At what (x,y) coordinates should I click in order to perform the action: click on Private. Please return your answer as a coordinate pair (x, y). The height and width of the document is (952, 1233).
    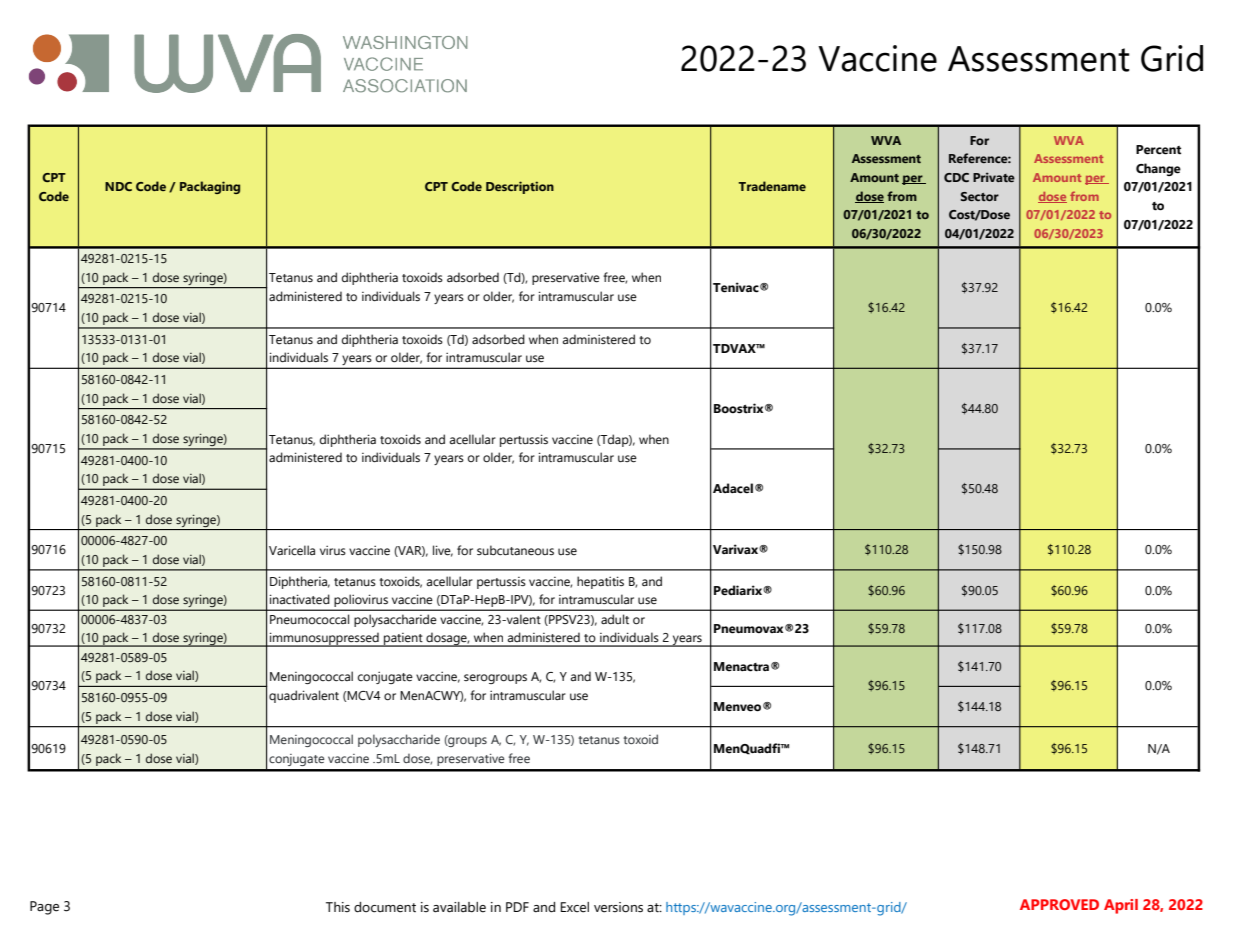
    Looking at the image, I should click on (994, 177).
